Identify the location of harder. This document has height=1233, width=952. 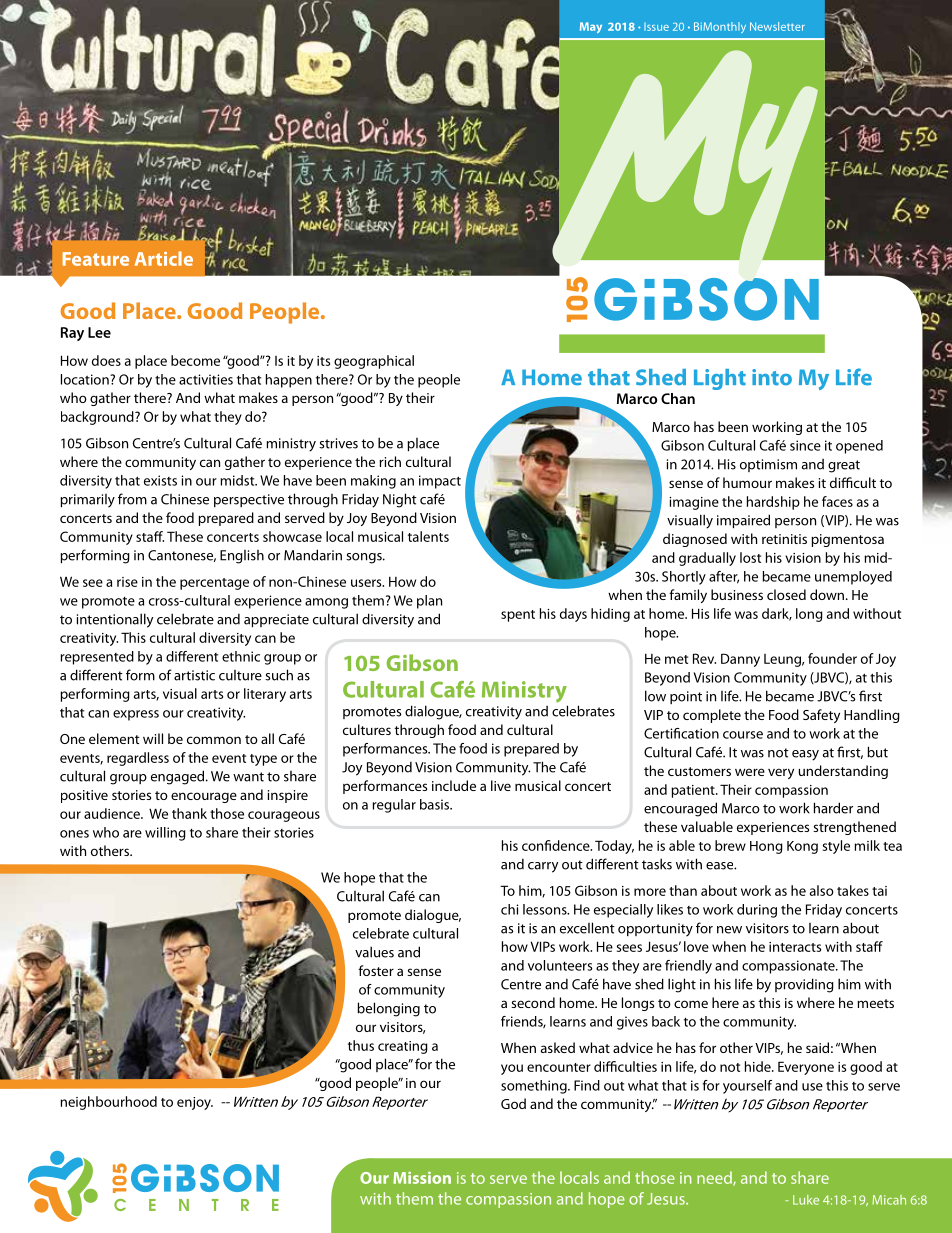
(833, 808).
